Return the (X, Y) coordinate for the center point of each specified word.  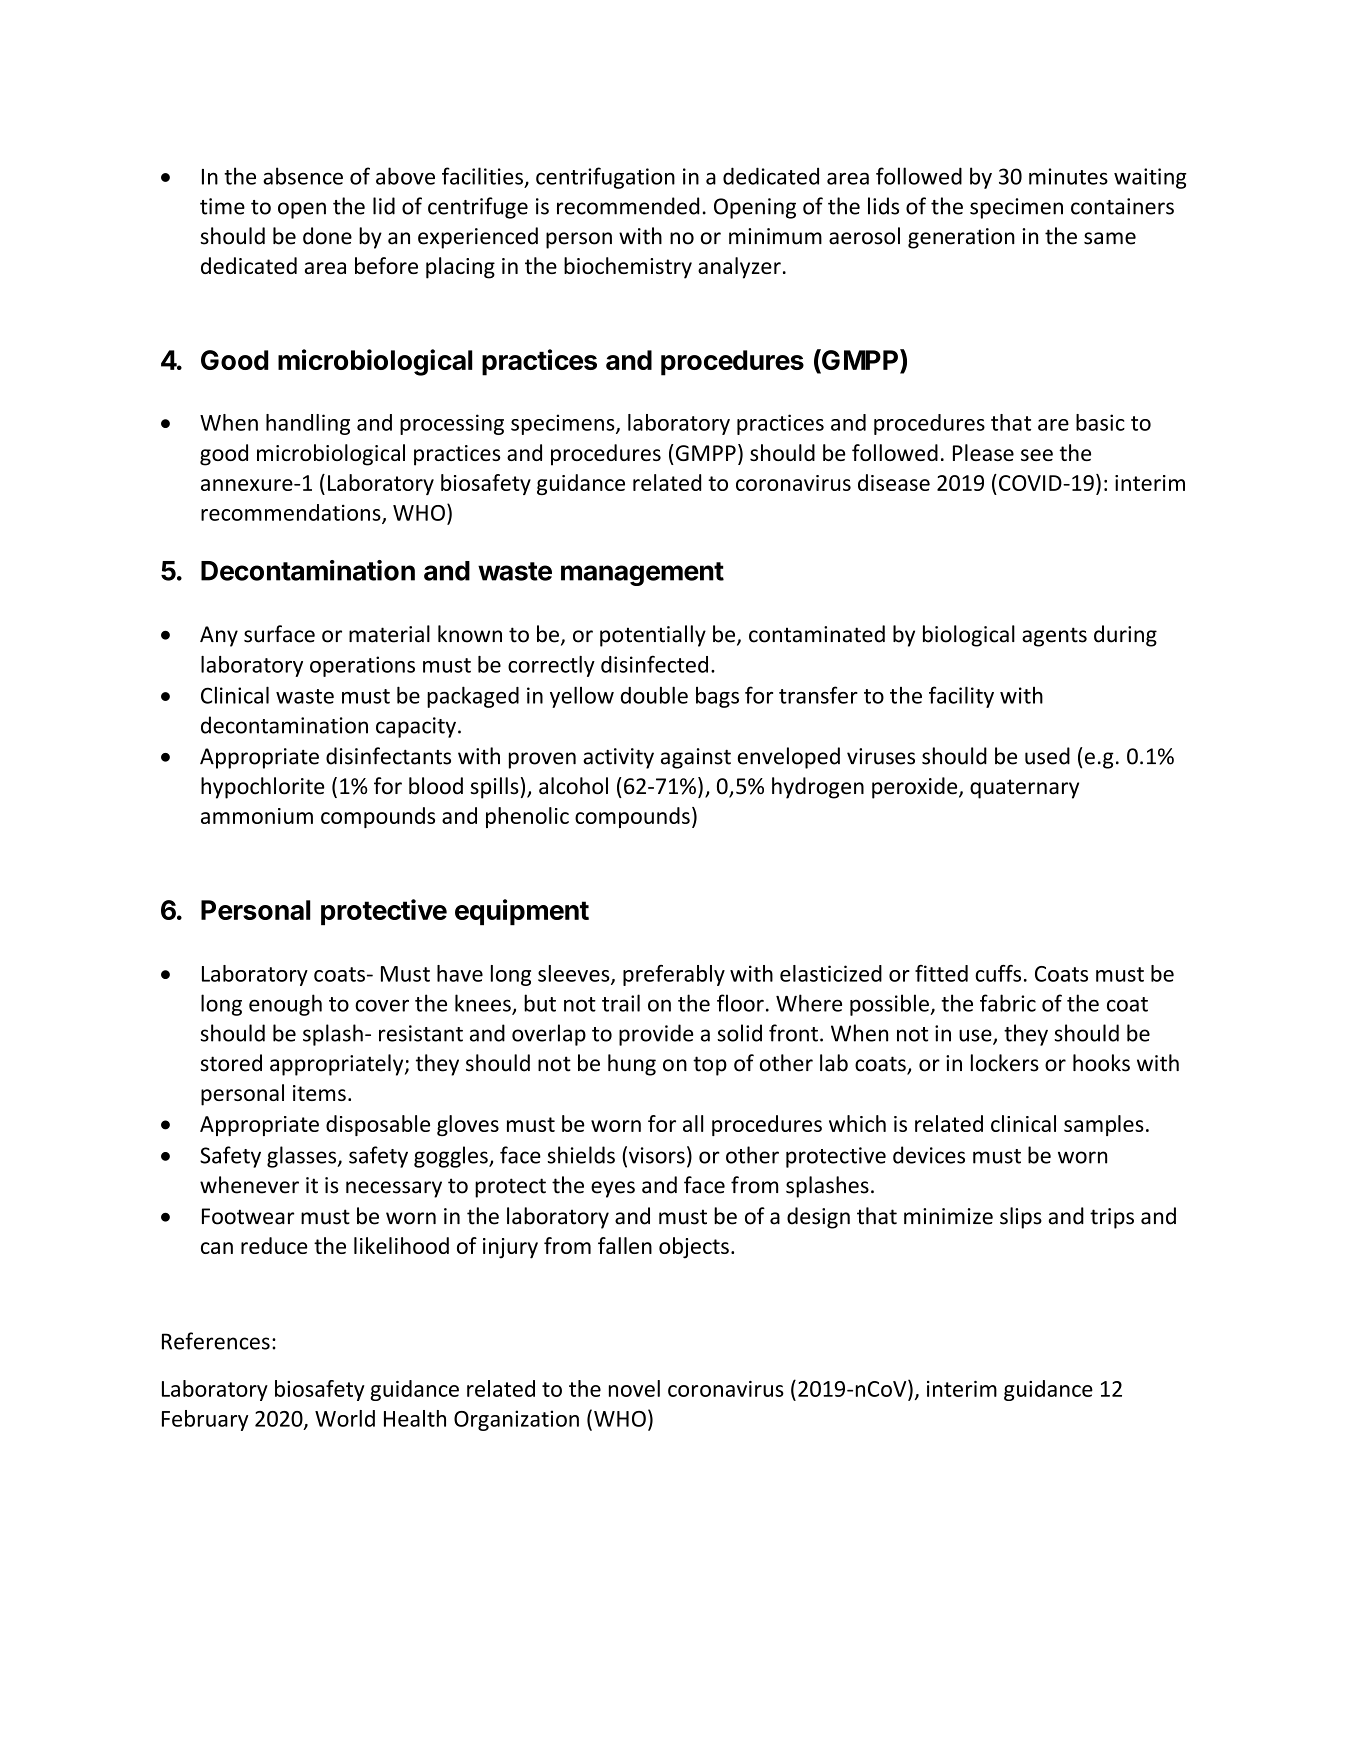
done (327, 236)
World (345, 1418)
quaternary (1024, 789)
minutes (1068, 176)
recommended (628, 206)
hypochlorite (263, 788)
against (696, 758)
